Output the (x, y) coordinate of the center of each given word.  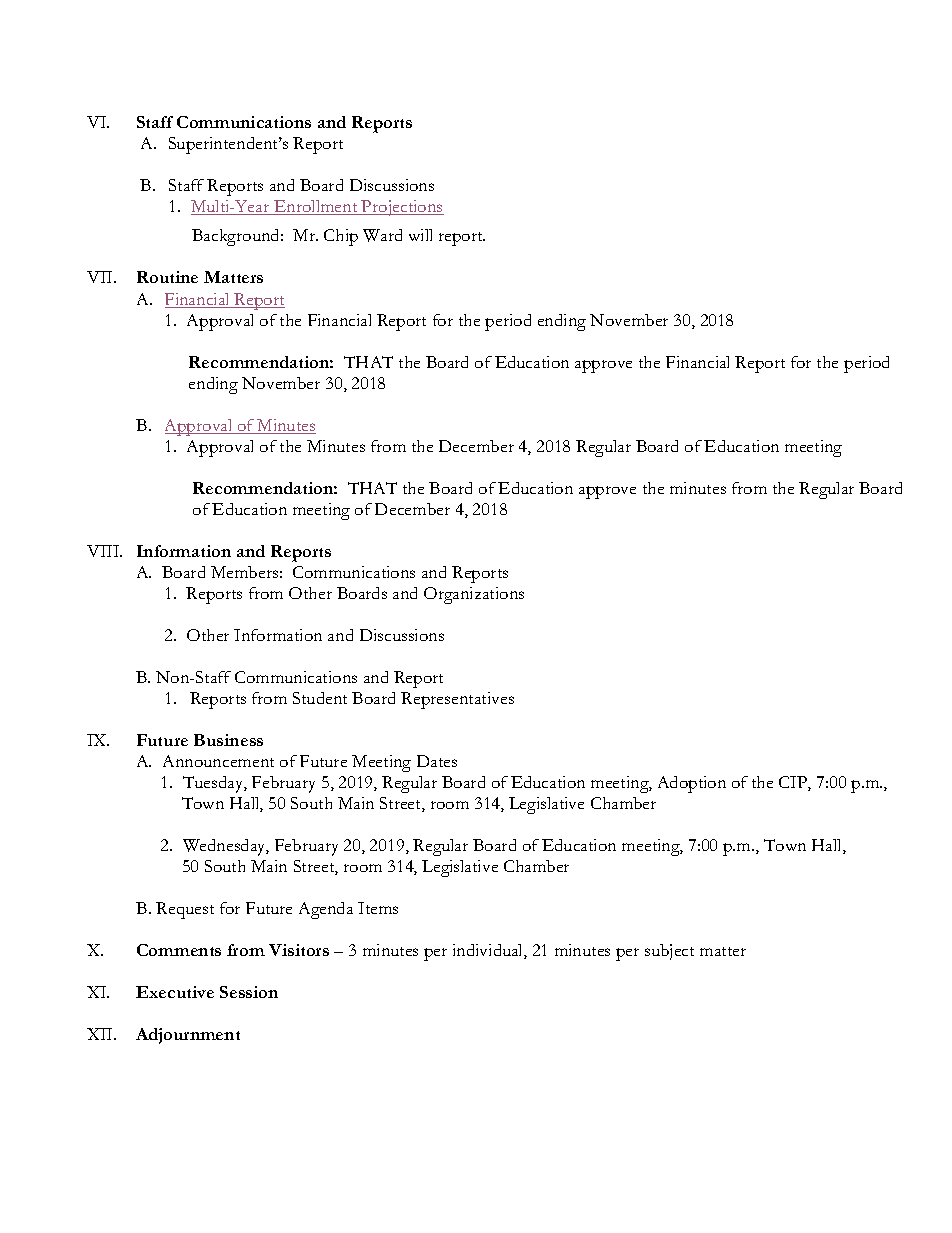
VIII (104, 551)
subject (669, 952)
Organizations (474, 595)
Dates (437, 761)
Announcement (218, 761)
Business (228, 740)
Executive (175, 992)
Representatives (457, 700)
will (420, 235)
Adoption (692, 784)
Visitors (299, 950)
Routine (167, 277)
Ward (382, 235)
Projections (402, 208)
